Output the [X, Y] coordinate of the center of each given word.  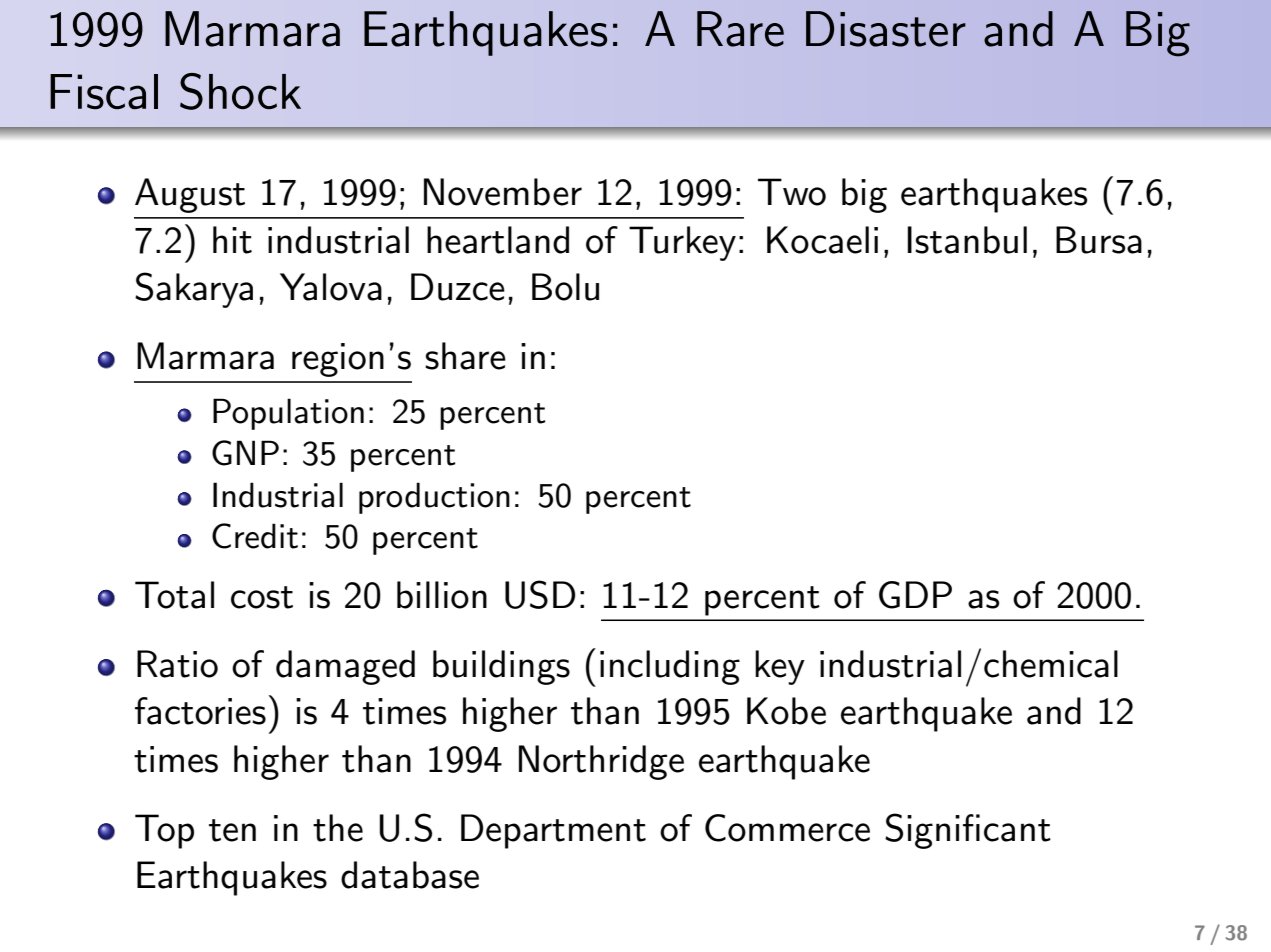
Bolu [565, 287]
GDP [915, 595]
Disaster [886, 29]
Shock [240, 91]
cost [262, 597]
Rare [740, 29]
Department [553, 831]
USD [540, 594]
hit [232, 240]
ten [232, 830]
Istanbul [967, 240]
